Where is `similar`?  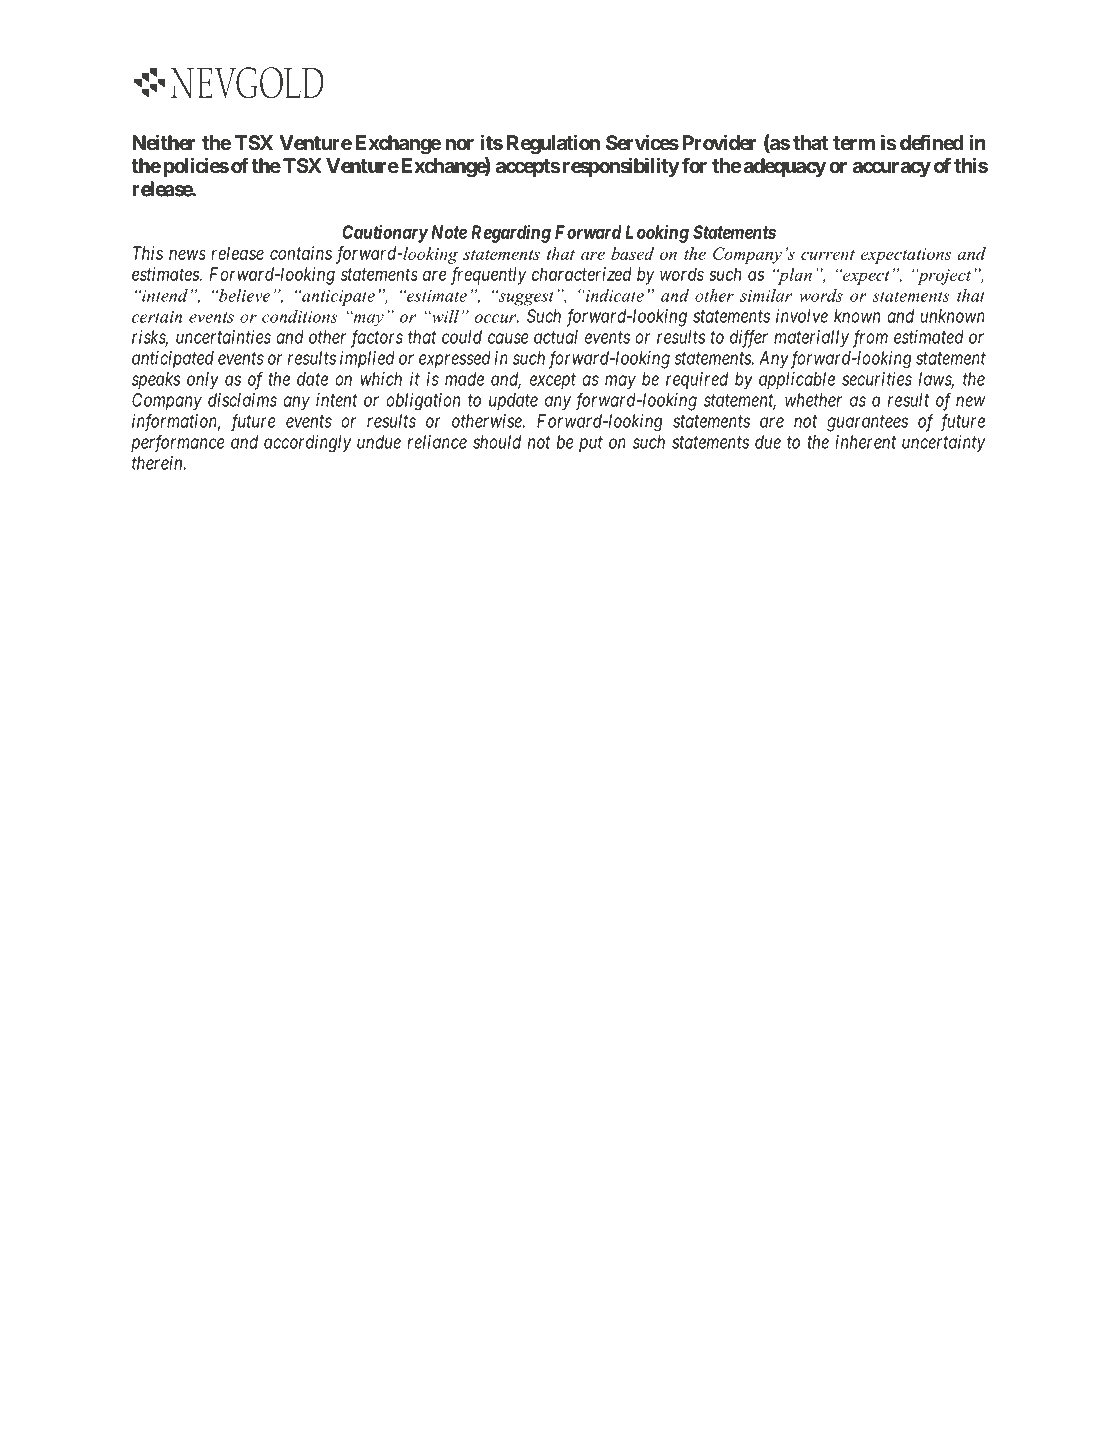
similar is located at coordinates (766, 295).
